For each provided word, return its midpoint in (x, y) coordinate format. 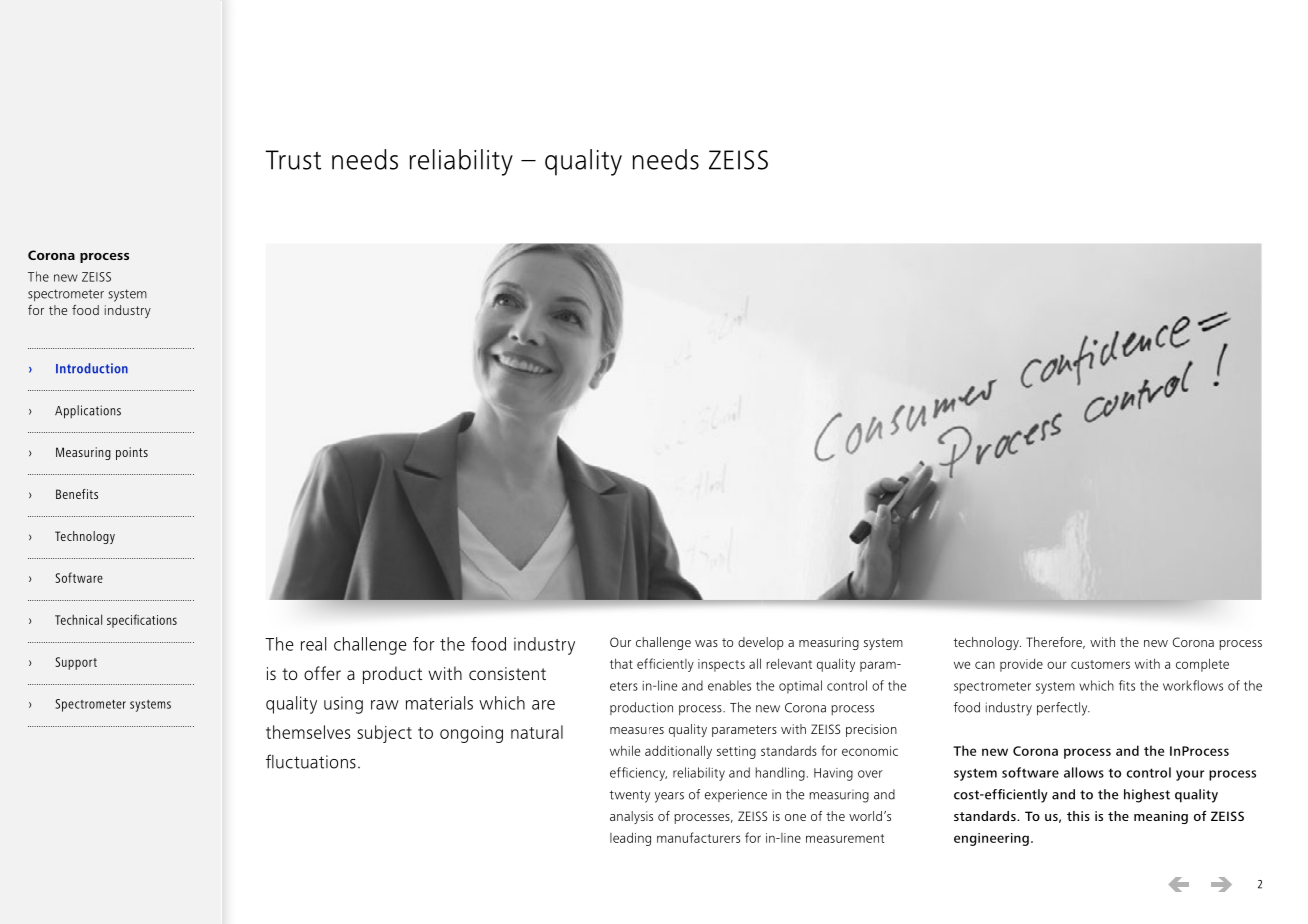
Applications (88, 412)
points (132, 453)
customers (1100, 664)
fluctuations (311, 761)
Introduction (92, 368)
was (706, 643)
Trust (293, 160)
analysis (631, 817)
